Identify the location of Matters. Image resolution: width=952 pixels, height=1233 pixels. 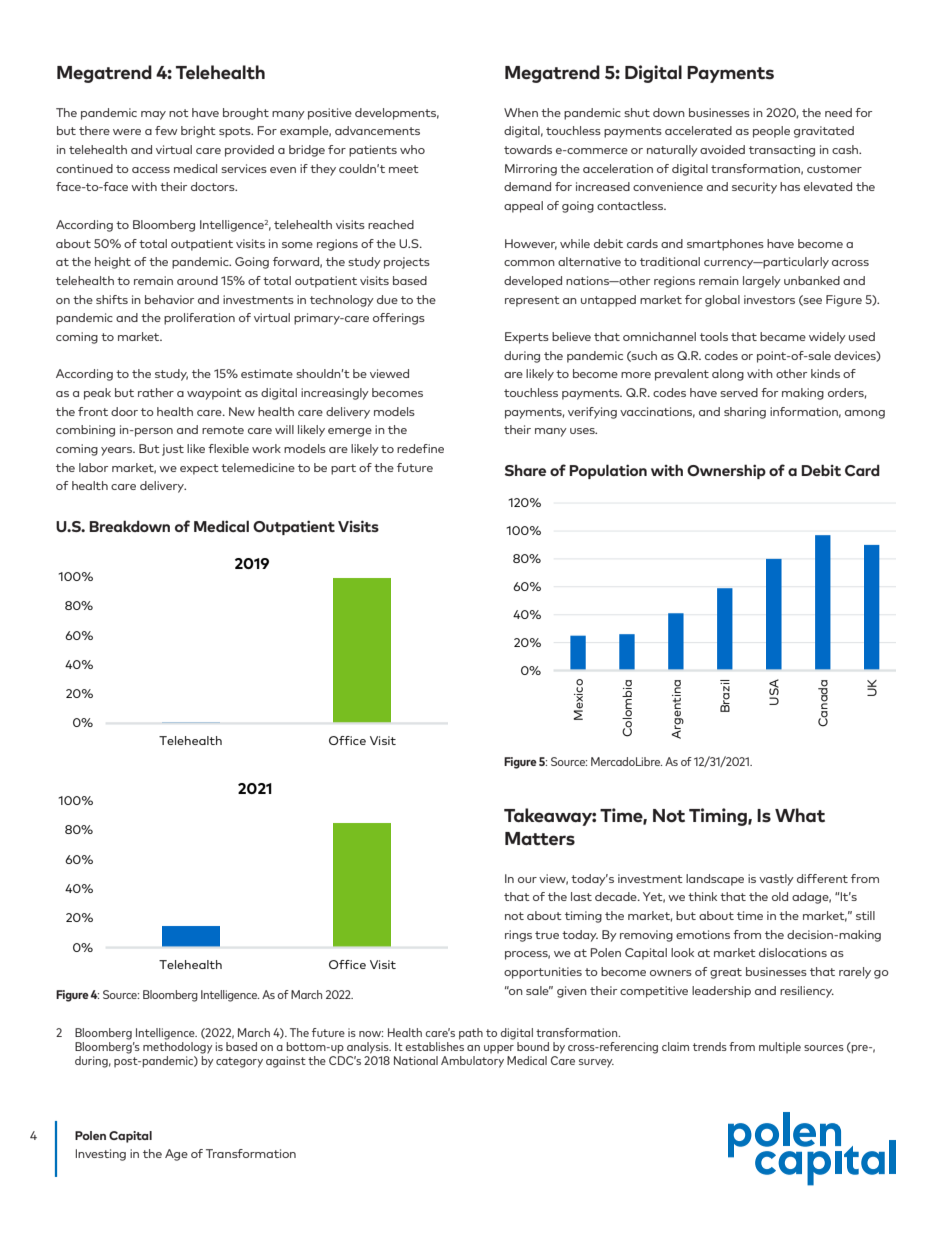
(540, 839).
